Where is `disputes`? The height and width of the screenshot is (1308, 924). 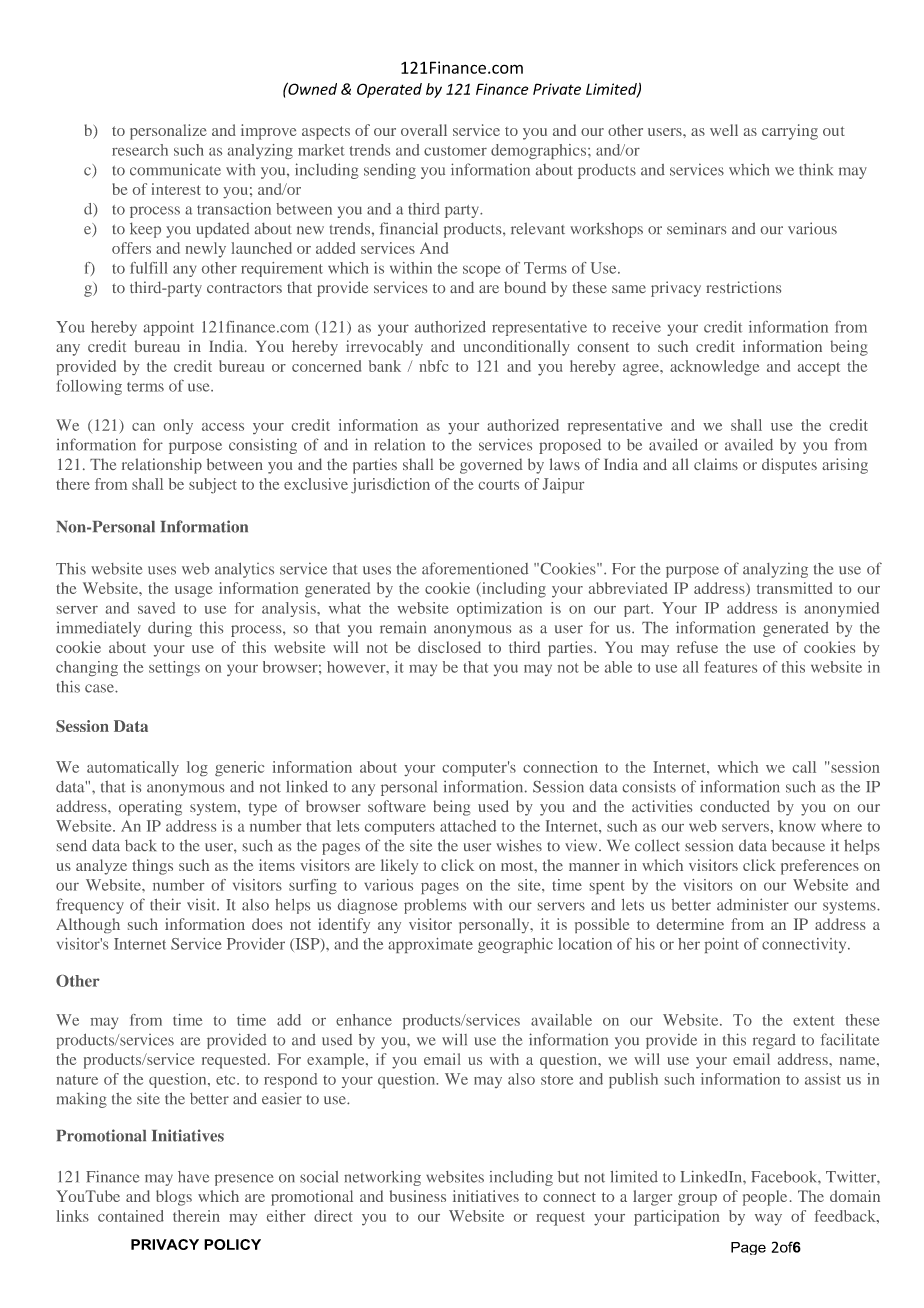
disputes is located at coordinates (789, 466).
